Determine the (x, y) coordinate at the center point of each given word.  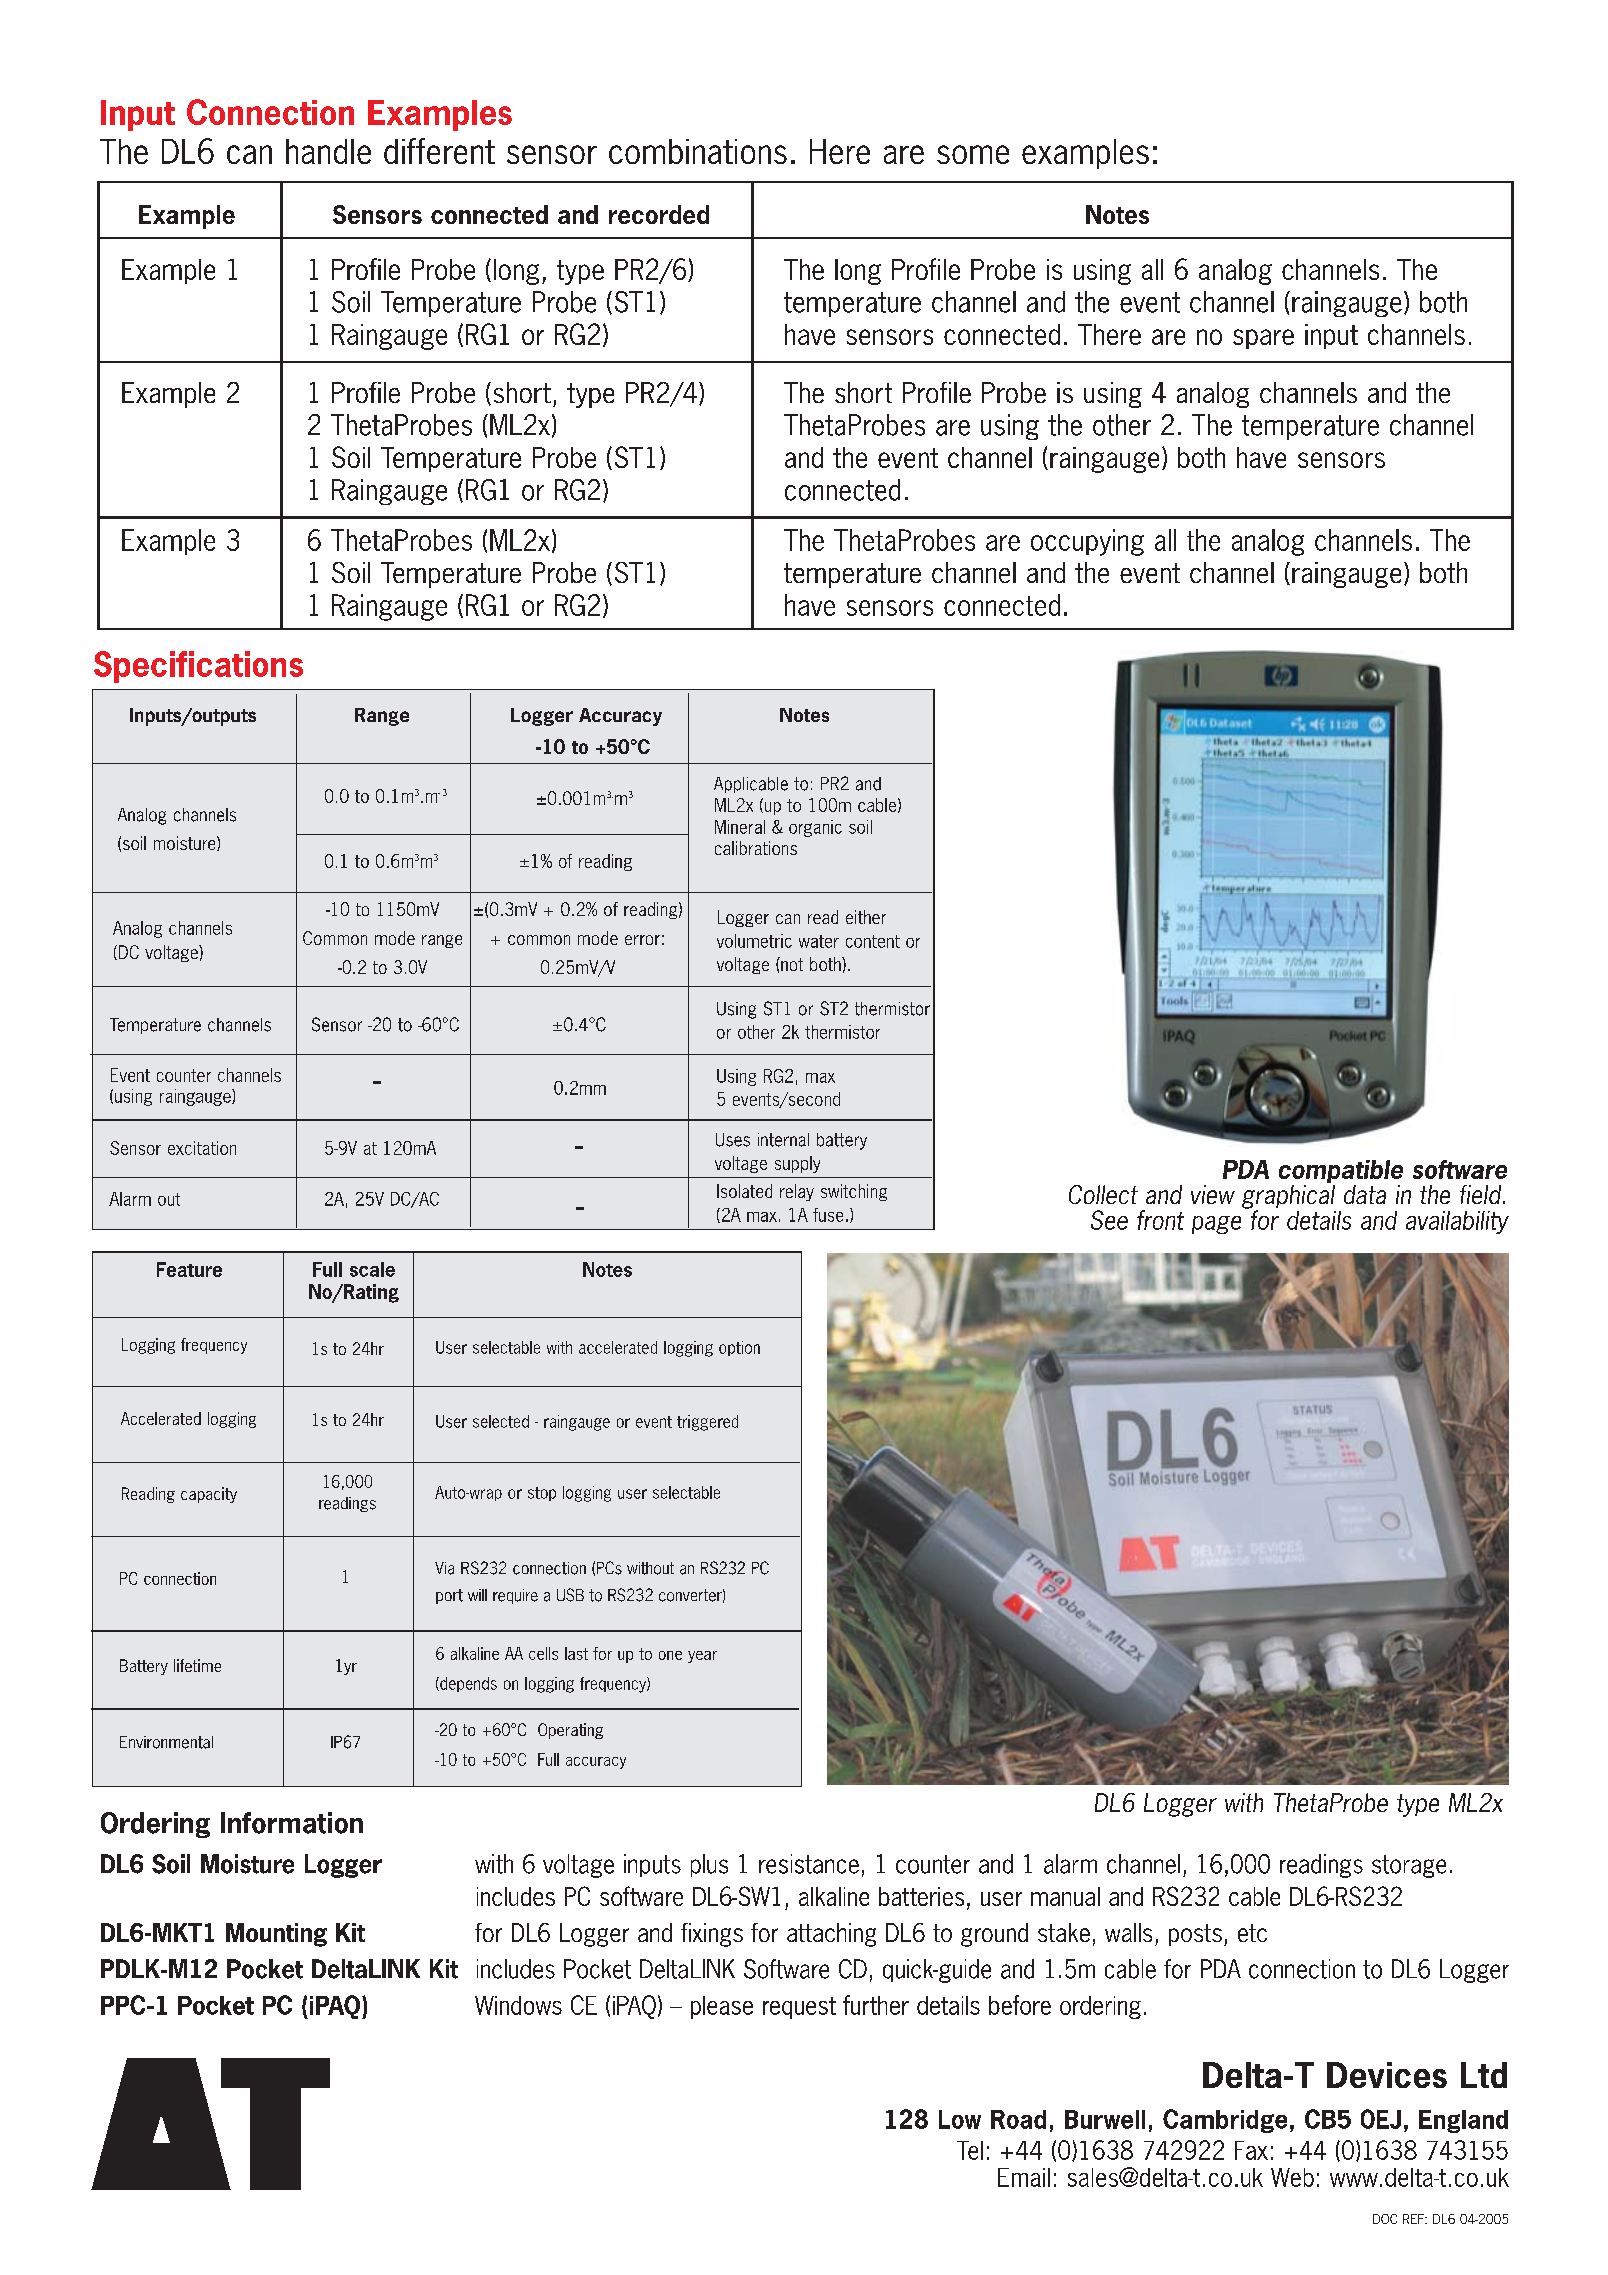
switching (854, 1192)
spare (1263, 339)
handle (328, 151)
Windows (518, 2005)
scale (372, 1269)
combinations (698, 151)
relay (797, 1192)
